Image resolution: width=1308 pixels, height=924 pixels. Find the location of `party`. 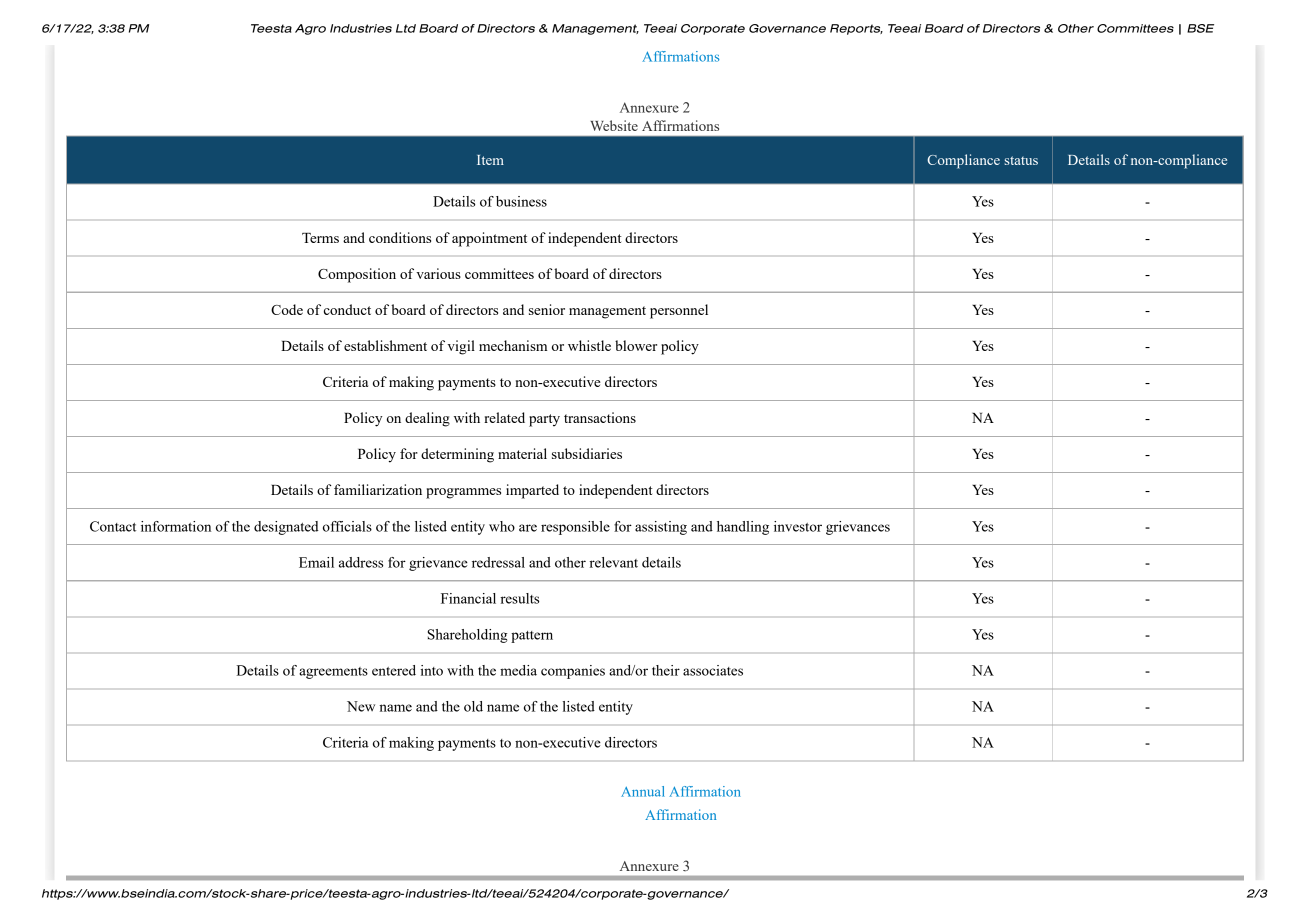

party is located at coordinates (544, 420).
